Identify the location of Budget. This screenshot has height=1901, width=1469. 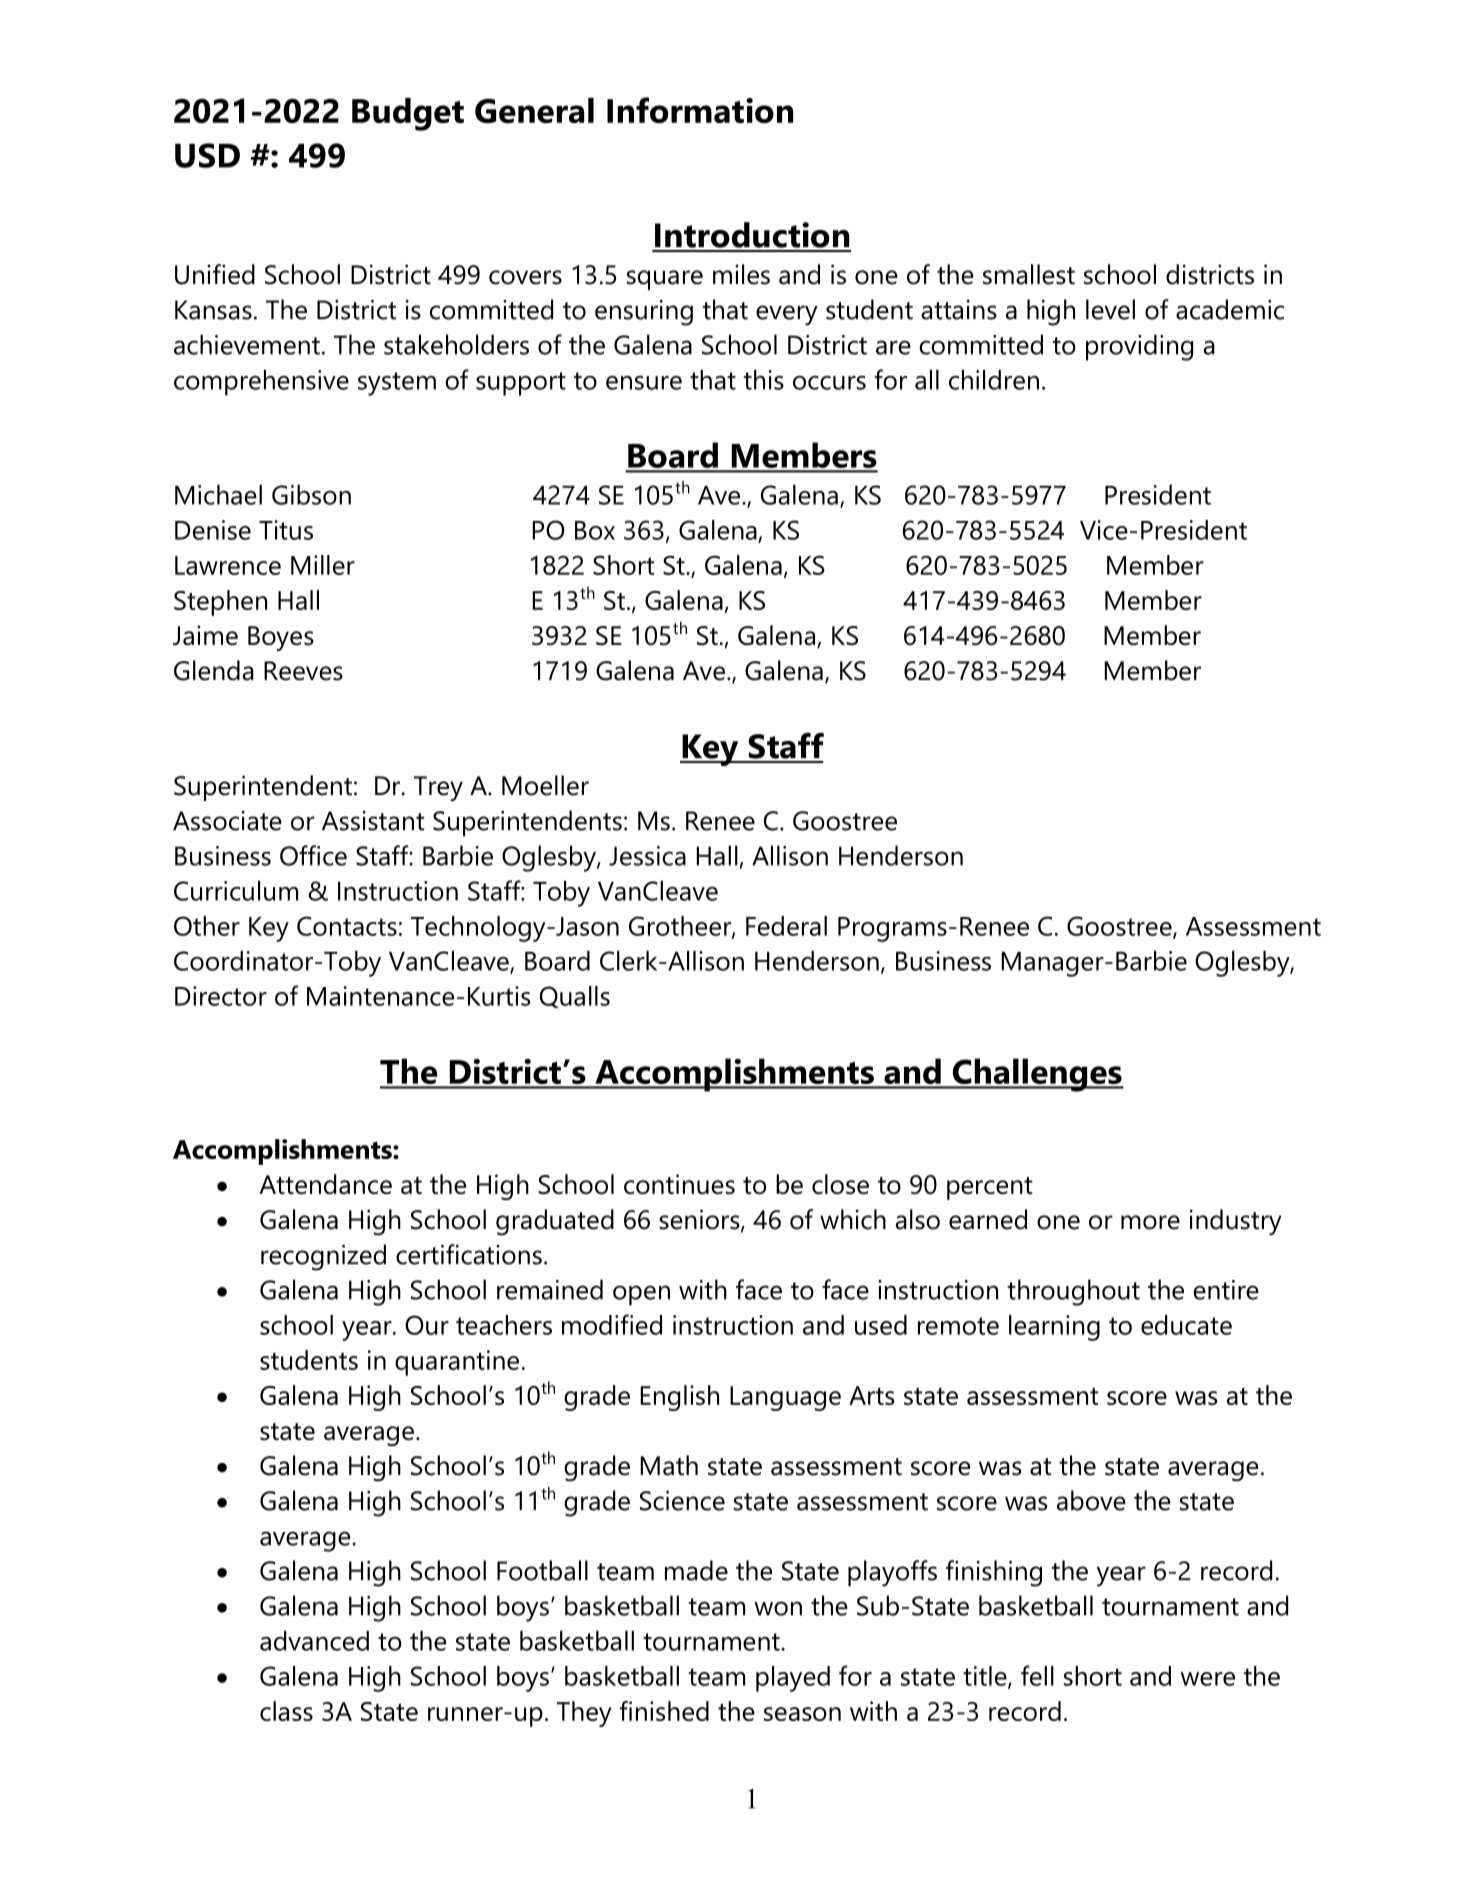
(408, 114).
